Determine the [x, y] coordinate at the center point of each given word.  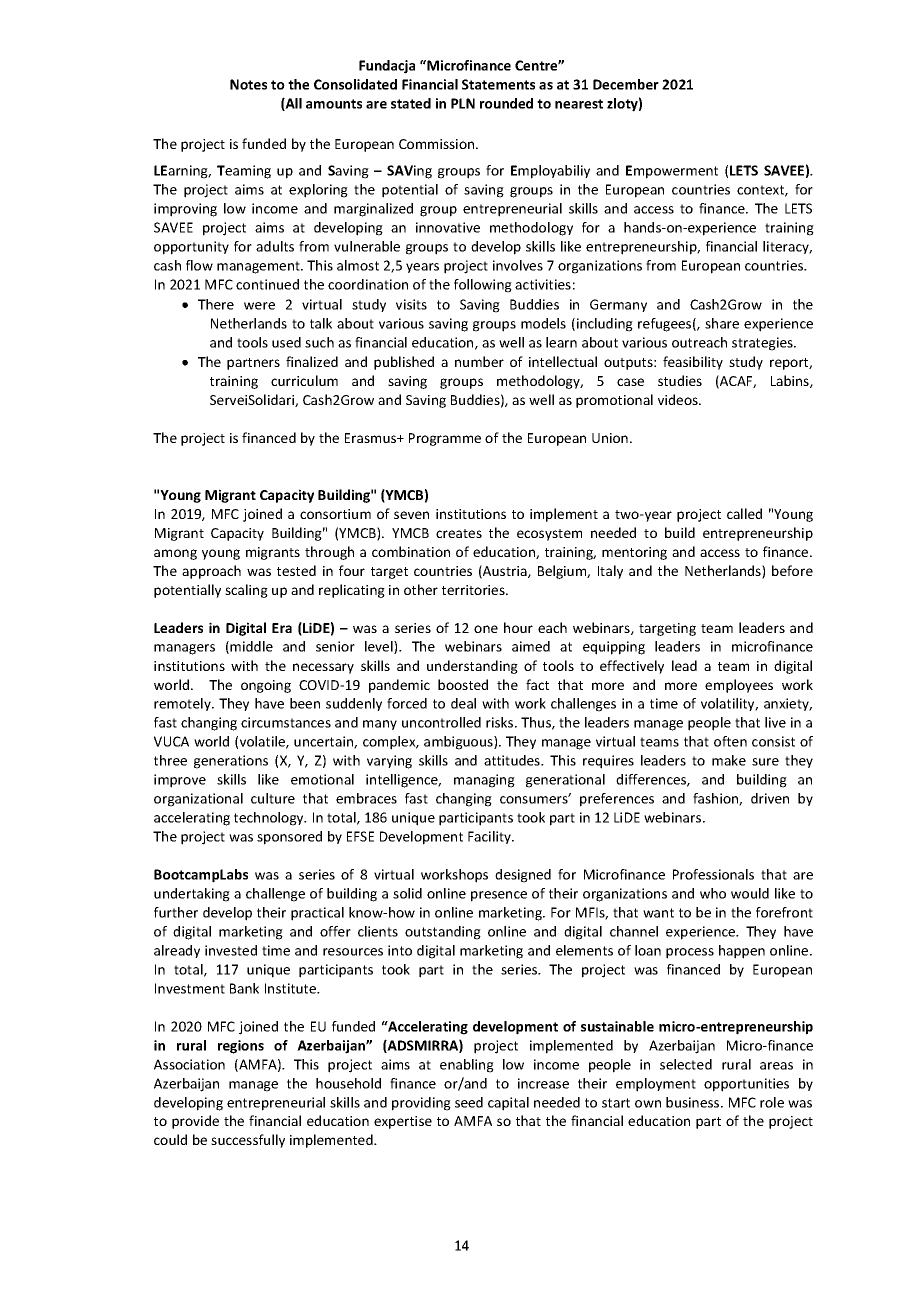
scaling [246, 591]
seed [469, 1102]
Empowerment [672, 172]
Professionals [713, 874]
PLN [463, 103]
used [286, 342]
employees [739, 686]
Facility [490, 837]
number [479, 361]
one [486, 629]
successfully [248, 1141]
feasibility [693, 363]
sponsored [289, 838]
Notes [248, 84]
